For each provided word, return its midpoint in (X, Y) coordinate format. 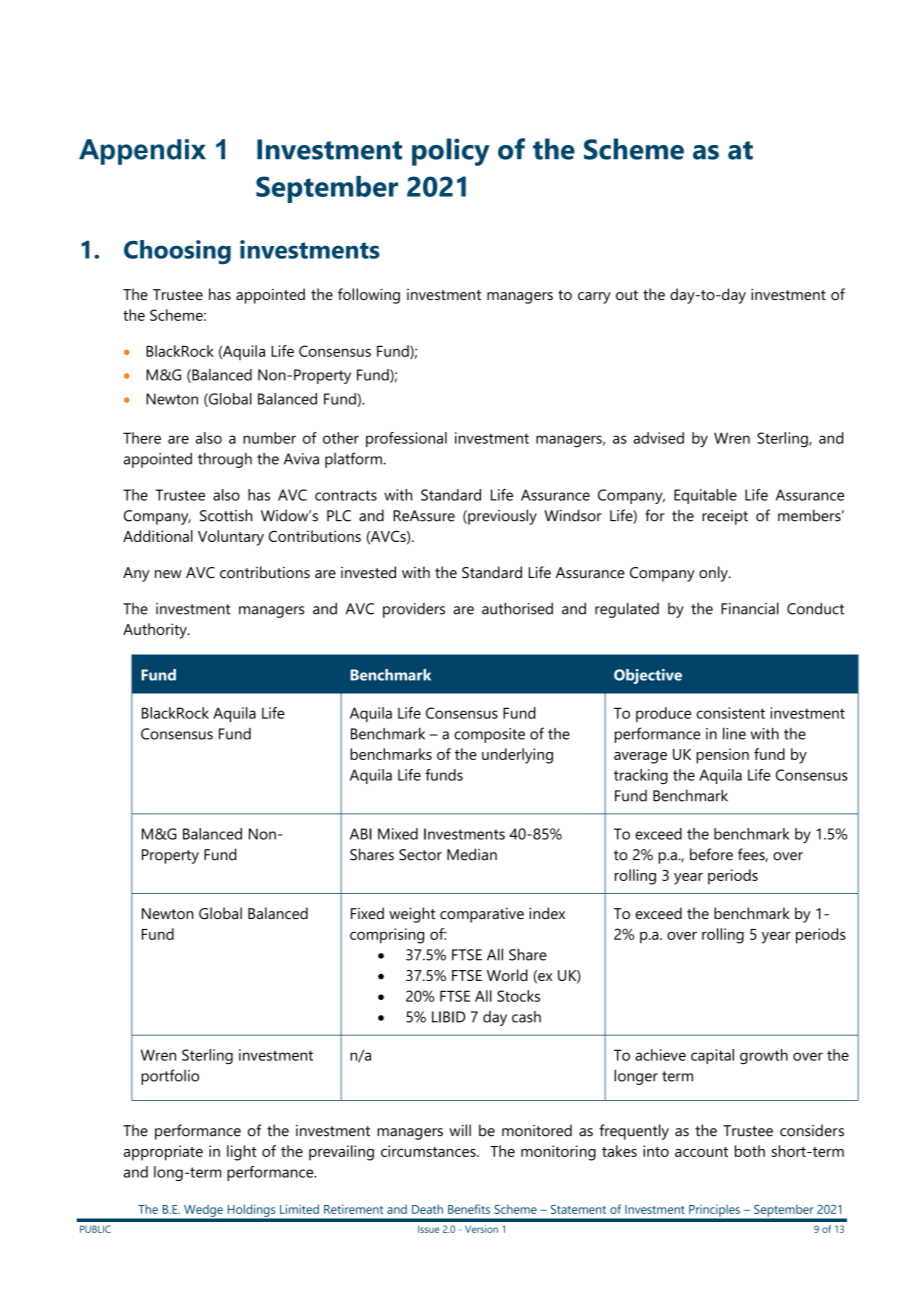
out (627, 295)
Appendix (142, 152)
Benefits (469, 1209)
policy (450, 152)
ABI (361, 834)
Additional (158, 536)
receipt (725, 517)
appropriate (163, 1153)
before (711, 854)
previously (501, 517)
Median (472, 854)
